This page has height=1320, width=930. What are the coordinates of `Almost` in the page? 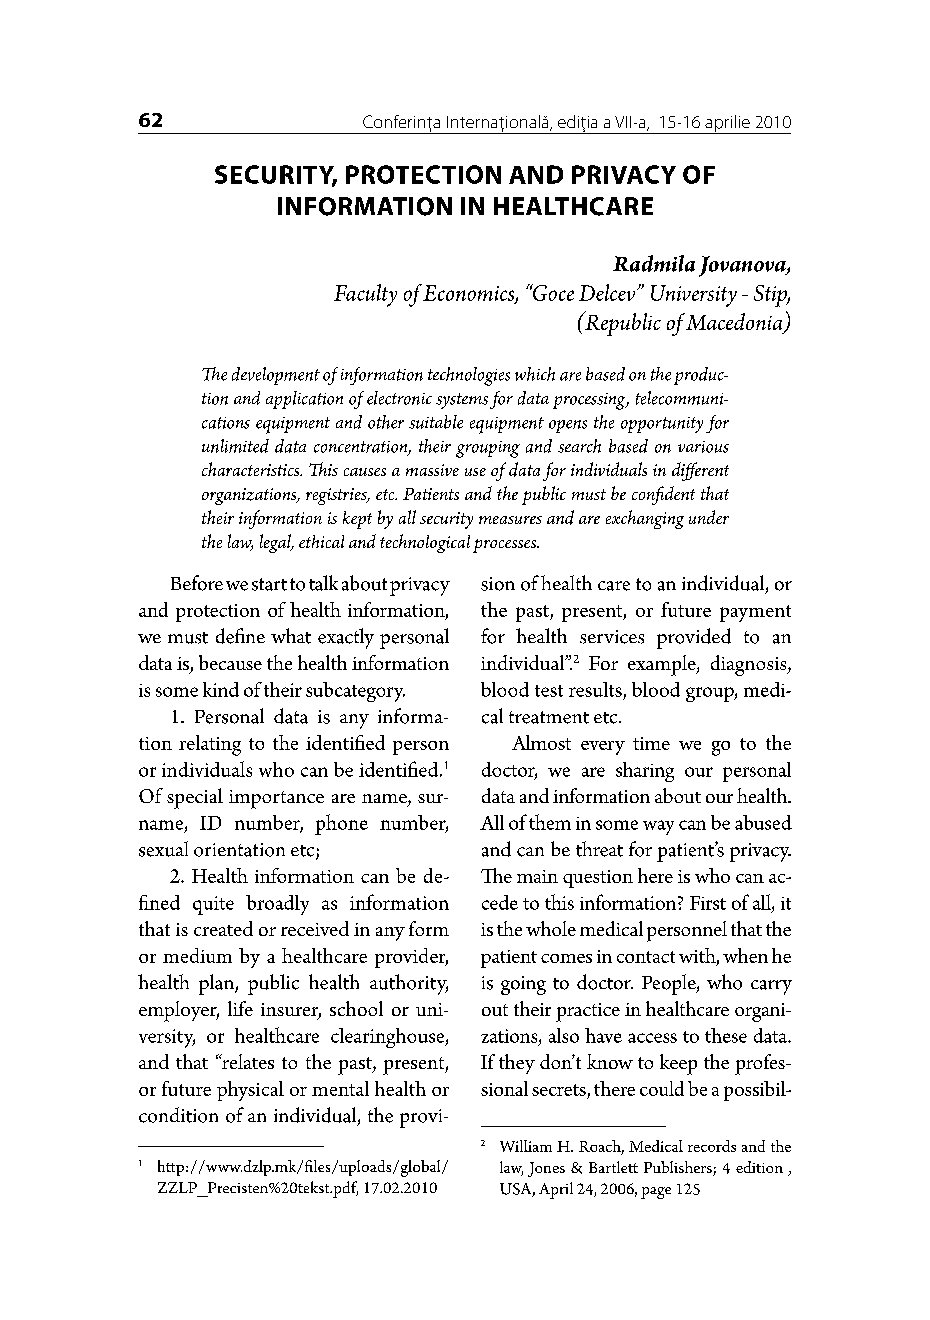 It's located at (541, 742).
